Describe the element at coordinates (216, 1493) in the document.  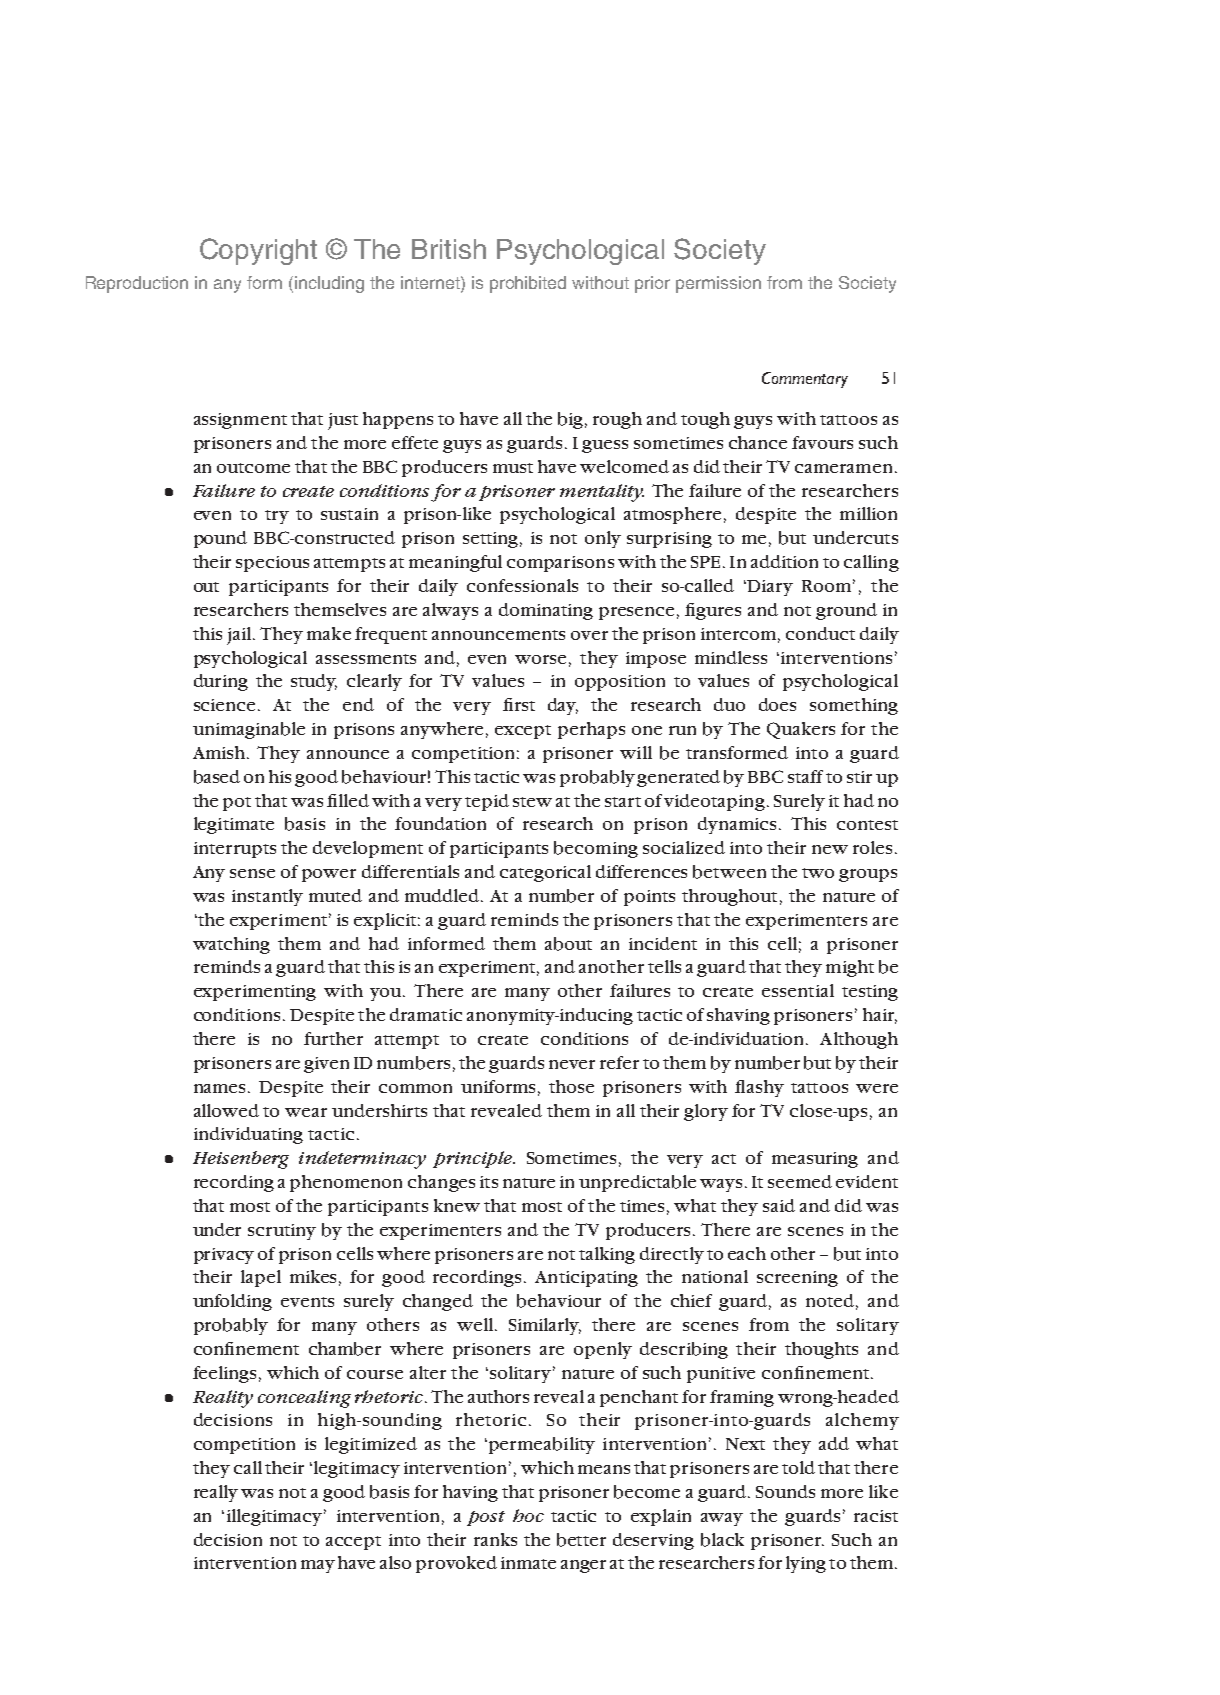
I see `really` at that location.
